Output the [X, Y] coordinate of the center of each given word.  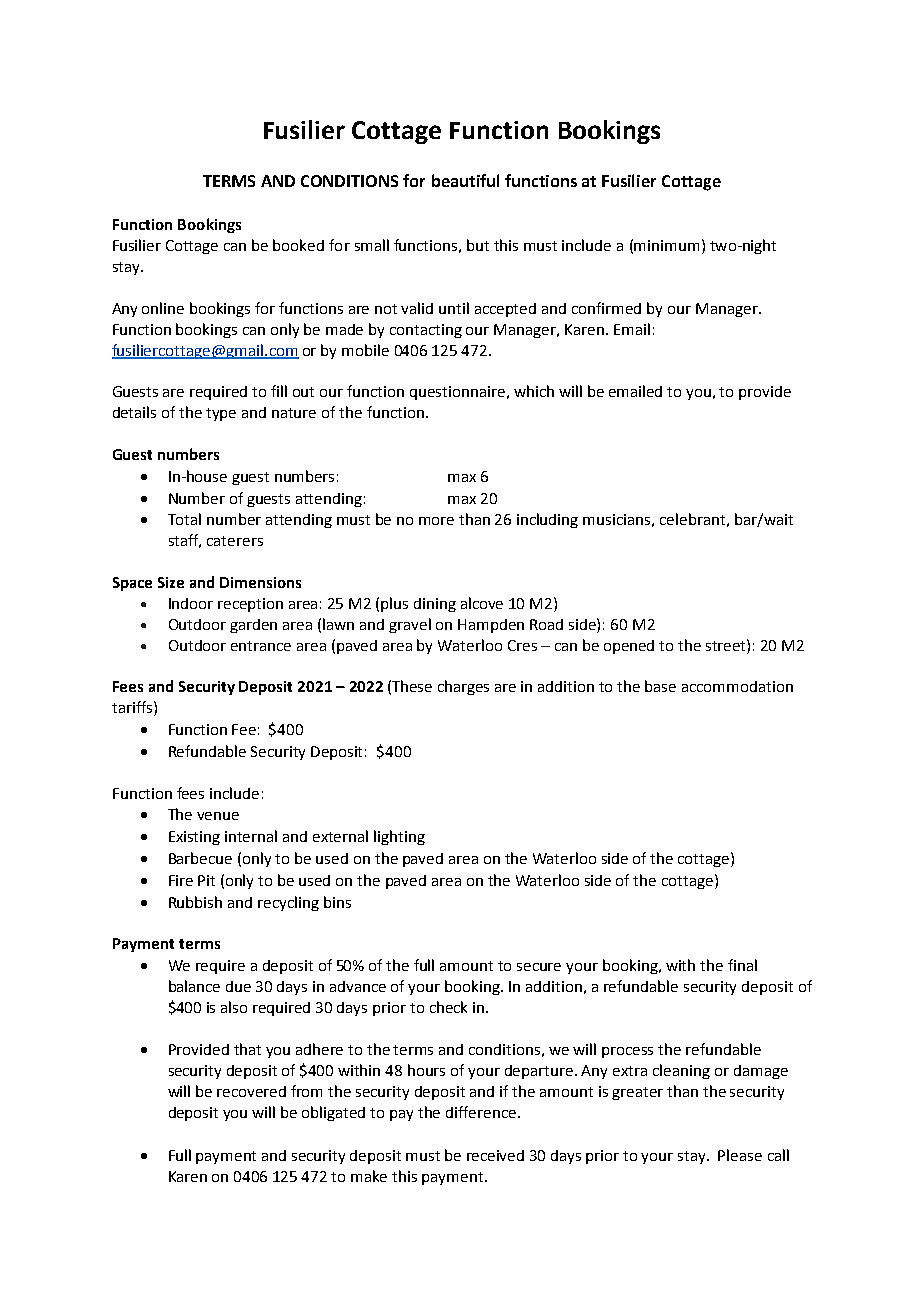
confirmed [606, 308]
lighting [399, 837]
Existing [194, 838]
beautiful [465, 180]
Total [184, 519]
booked [298, 245]
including [547, 520]
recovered [251, 1091]
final [742, 965]
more [436, 521]
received [495, 1155]
